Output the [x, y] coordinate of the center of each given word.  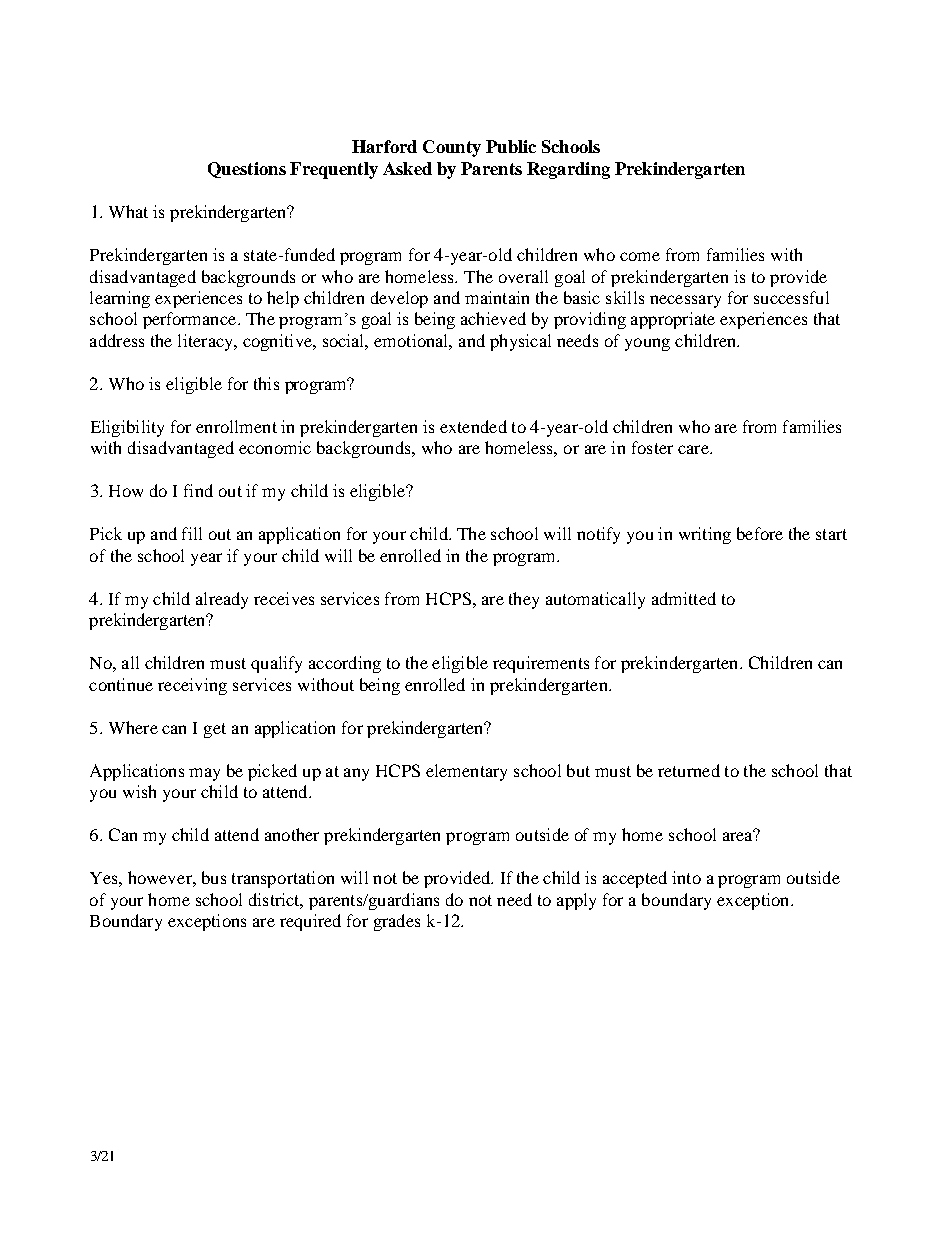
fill [192, 533]
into [686, 877]
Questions [247, 170]
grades [397, 922]
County [452, 148]
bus [214, 877]
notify [598, 535]
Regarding [568, 170]
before [760, 533]
